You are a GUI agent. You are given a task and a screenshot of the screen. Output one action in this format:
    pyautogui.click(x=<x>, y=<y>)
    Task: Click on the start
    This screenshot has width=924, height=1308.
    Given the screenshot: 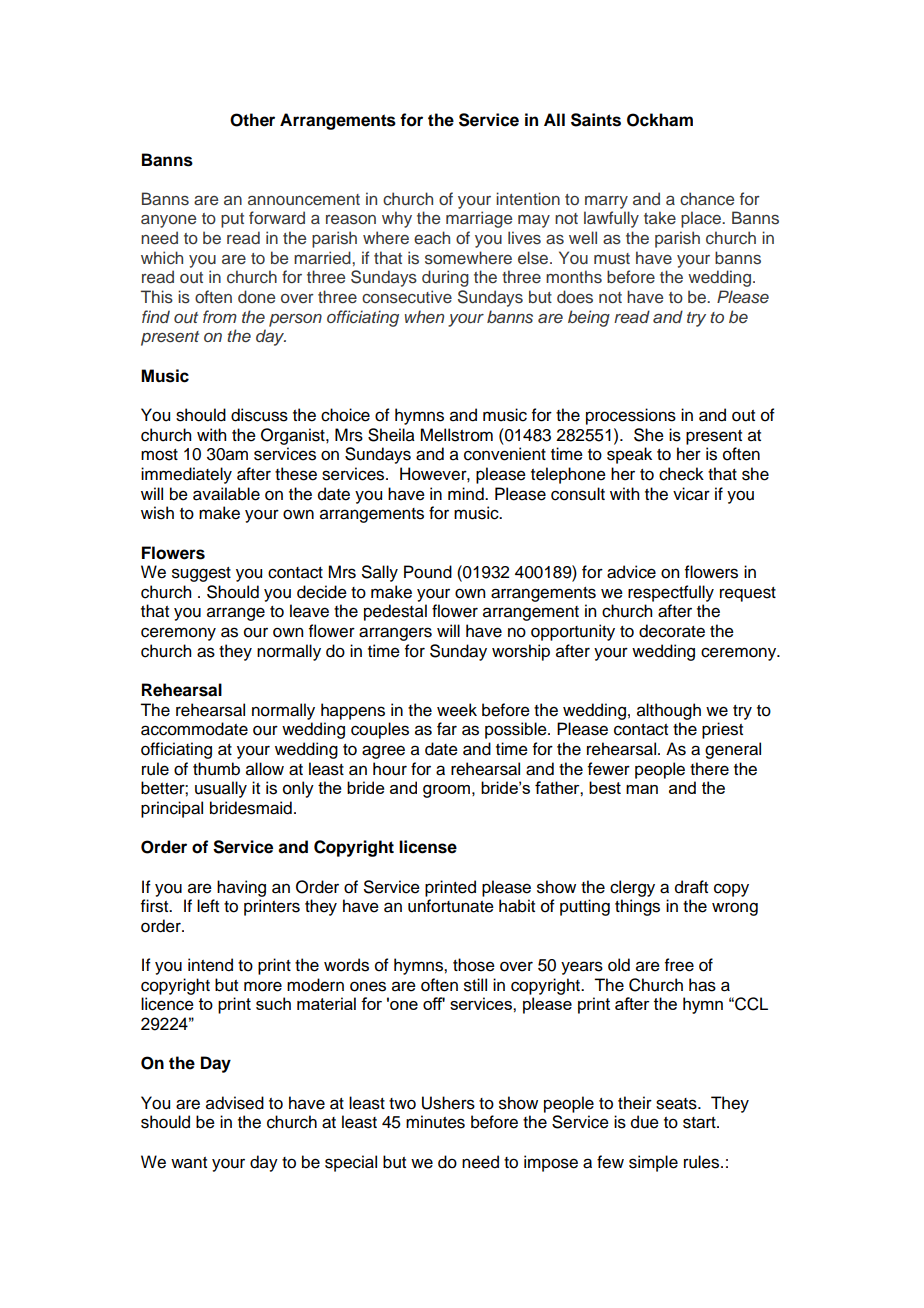 What is the action you would take?
    pyautogui.click(x=700, y=1123)
